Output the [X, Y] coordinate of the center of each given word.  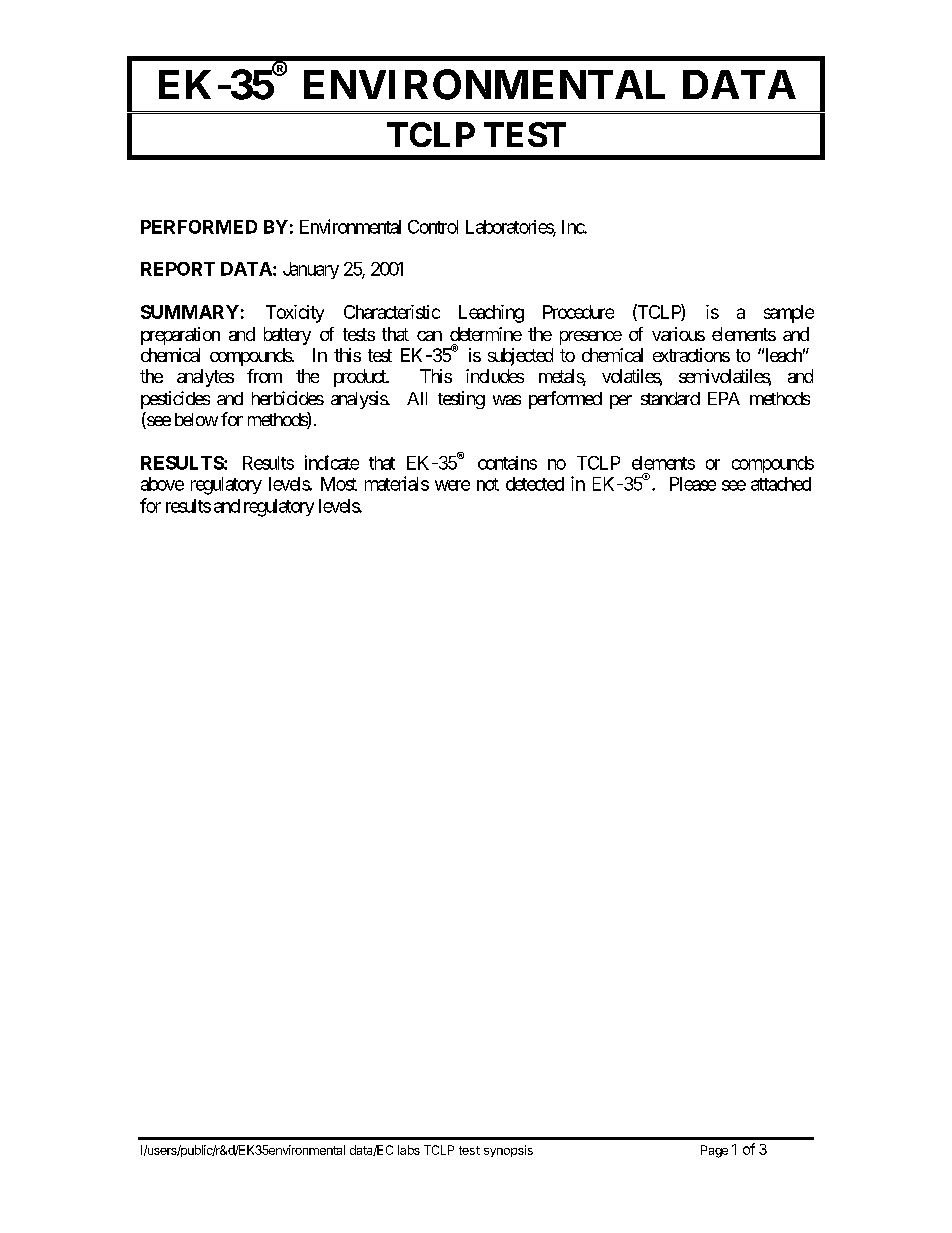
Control [433, 227]
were [452, 485]
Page [714, 1151]
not [488, 484]
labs [409, 1150]
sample [789, 314]
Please [693, 484]
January [311, 270]
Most [339, 484]
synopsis [508, 1151]
